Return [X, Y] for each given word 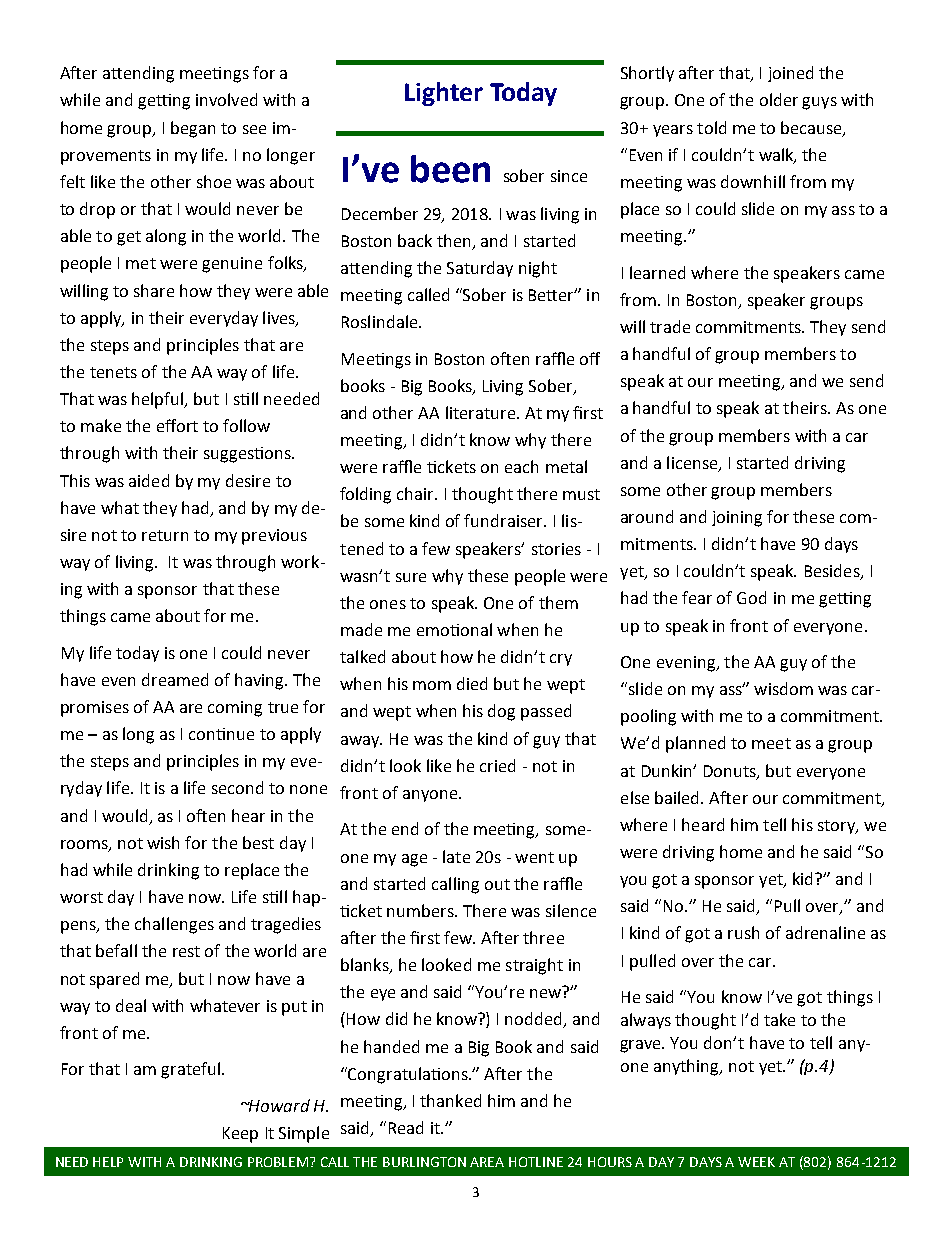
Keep [240, 1135]
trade [670, 326]
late [456, 856]
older [779, 99]
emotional [454, 629]
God [751, 597]
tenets [113, 372]
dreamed [175, 679]
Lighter [444, 94]
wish [163, 842]
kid [804, 878]
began [193, 129]
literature [482, 412]
